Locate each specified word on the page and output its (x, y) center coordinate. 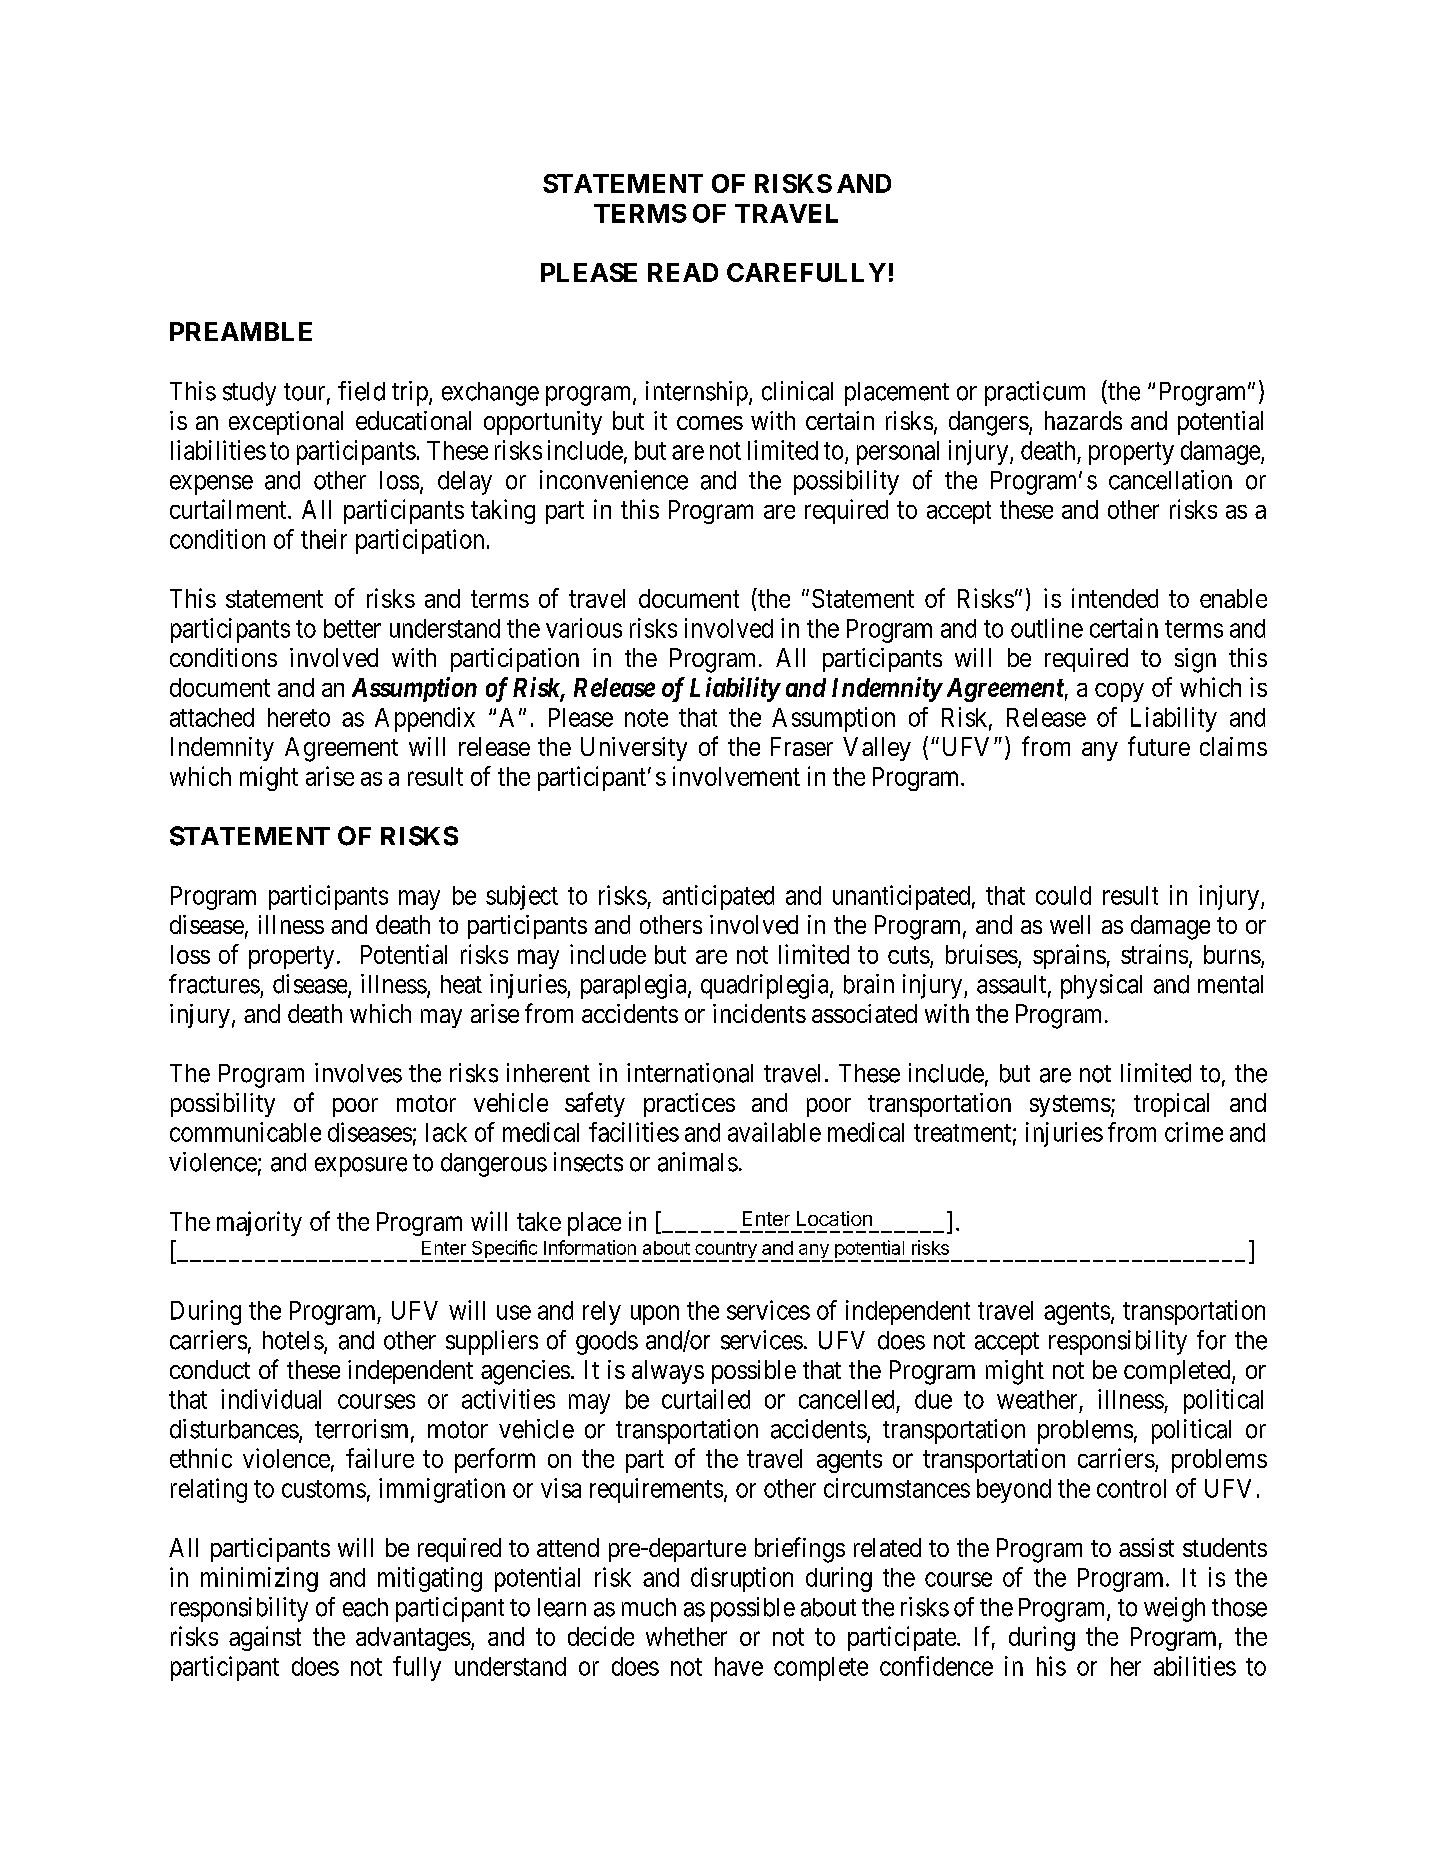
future (1159, 746)
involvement (736, 776)
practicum (1035, 393)
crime (1194, 1132)
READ (683, 272)
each (365, 1607)
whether (686, 1636)
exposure (361, 1167)
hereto (299, 717)
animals (698, 1162)
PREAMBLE (241, 331)
